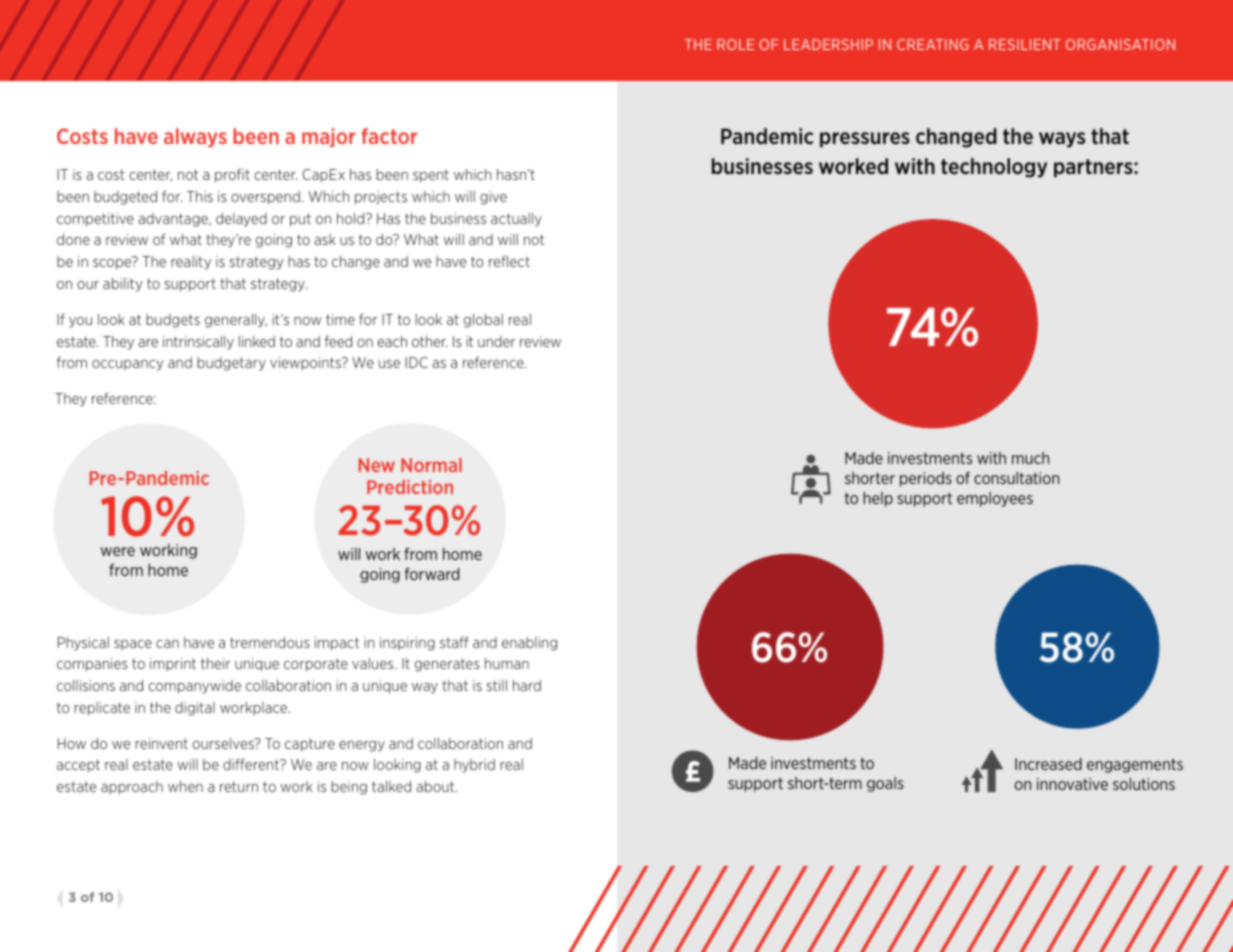  I want to click on technology, so click(994, 168).
